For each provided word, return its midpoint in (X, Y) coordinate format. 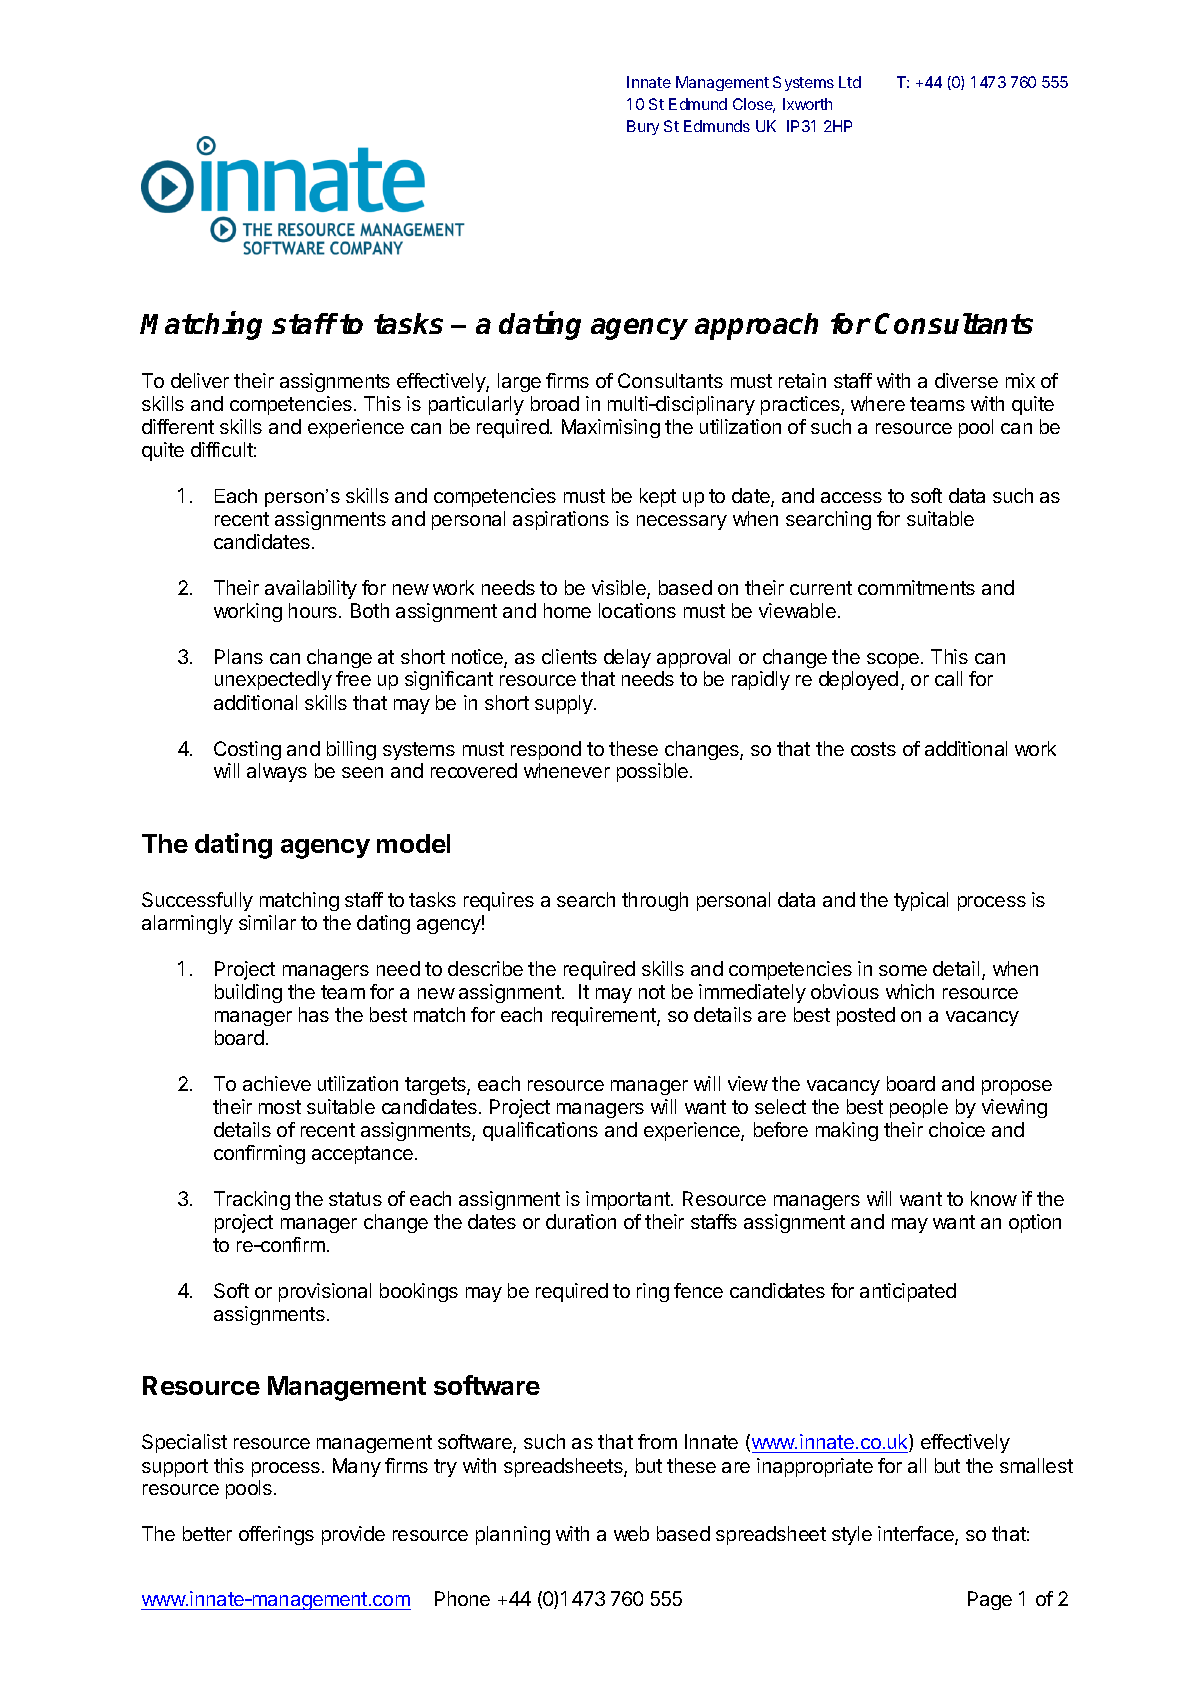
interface (917, 1535)
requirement (605, 1016)
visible (620, 589)
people (919, 1108)
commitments (916, 587)
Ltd (850, 82)
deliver (200, 380)
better (207, 1533)
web (631, 1533)
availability (311, 589)
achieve (277, 1083)
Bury (643, 127)
